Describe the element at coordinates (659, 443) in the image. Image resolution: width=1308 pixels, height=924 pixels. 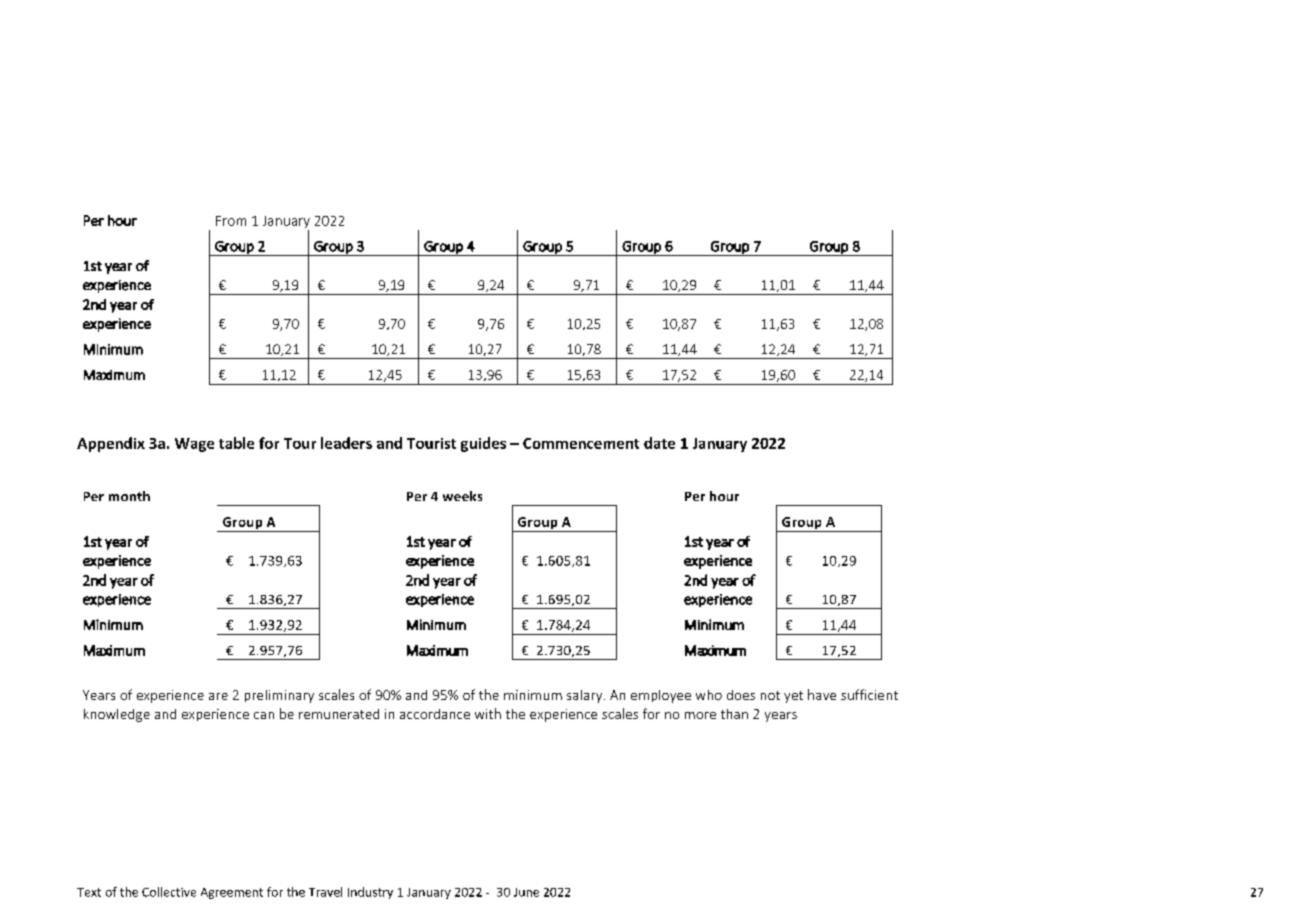
I see `date` at that location.
